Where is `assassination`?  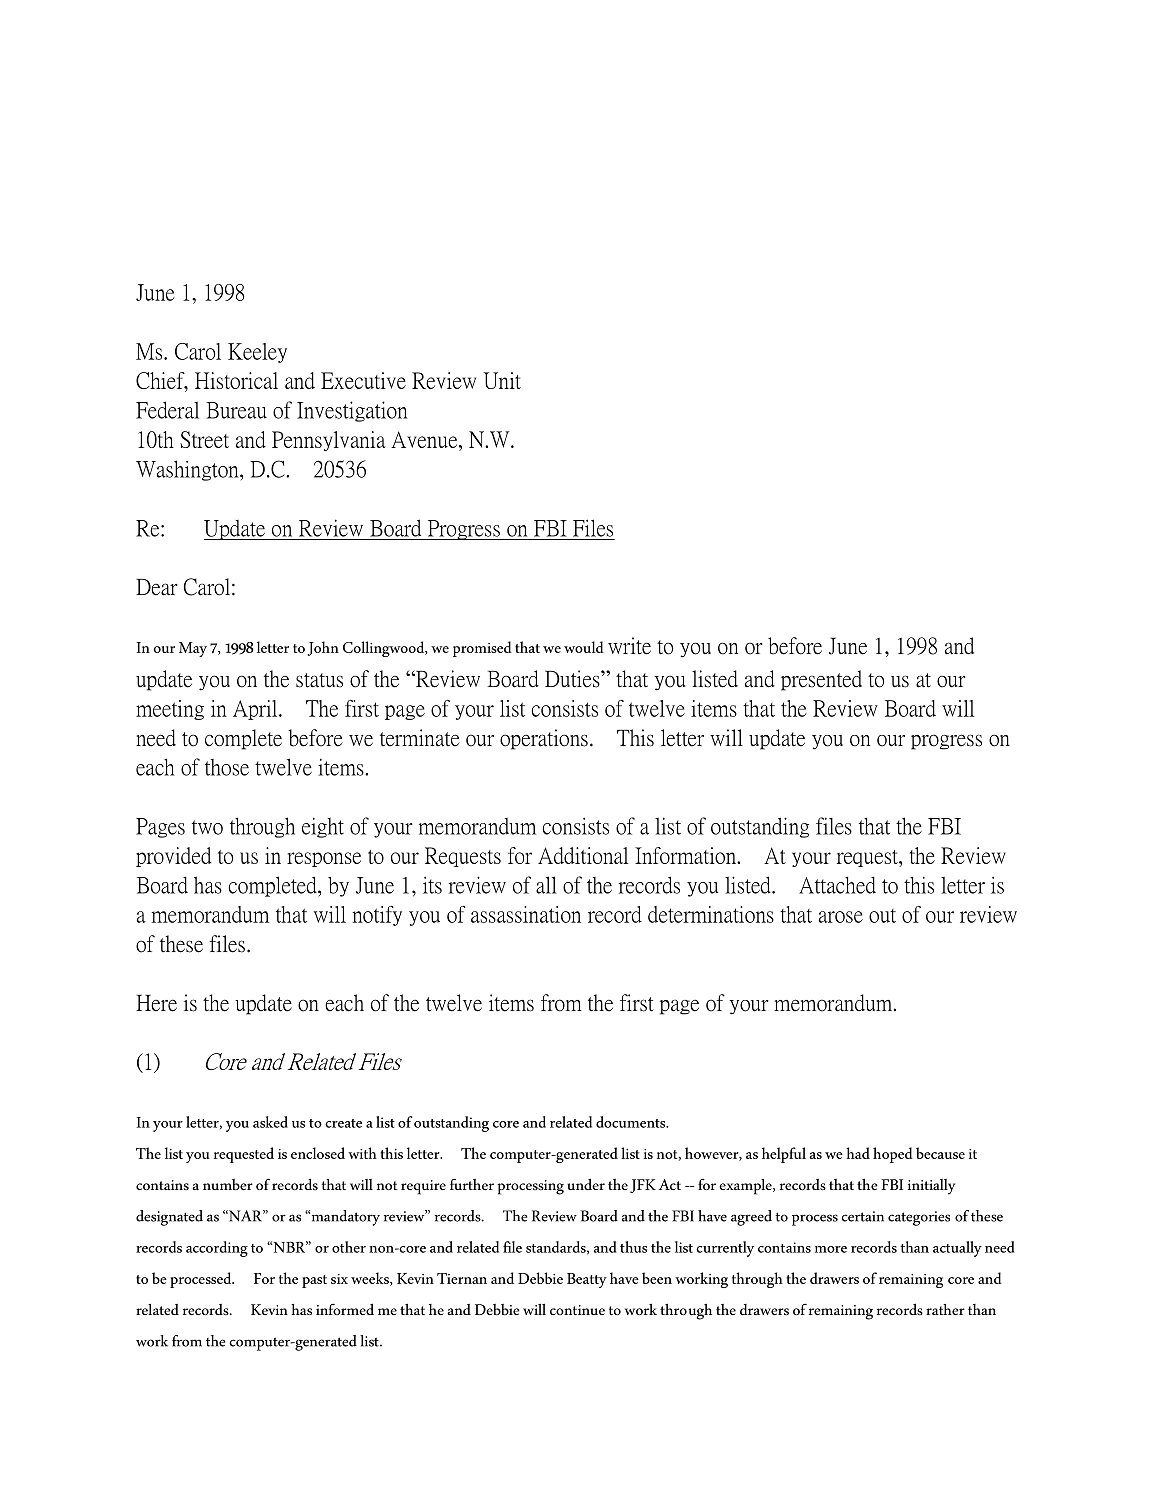 assassination is located at coordinates (526, 914).
